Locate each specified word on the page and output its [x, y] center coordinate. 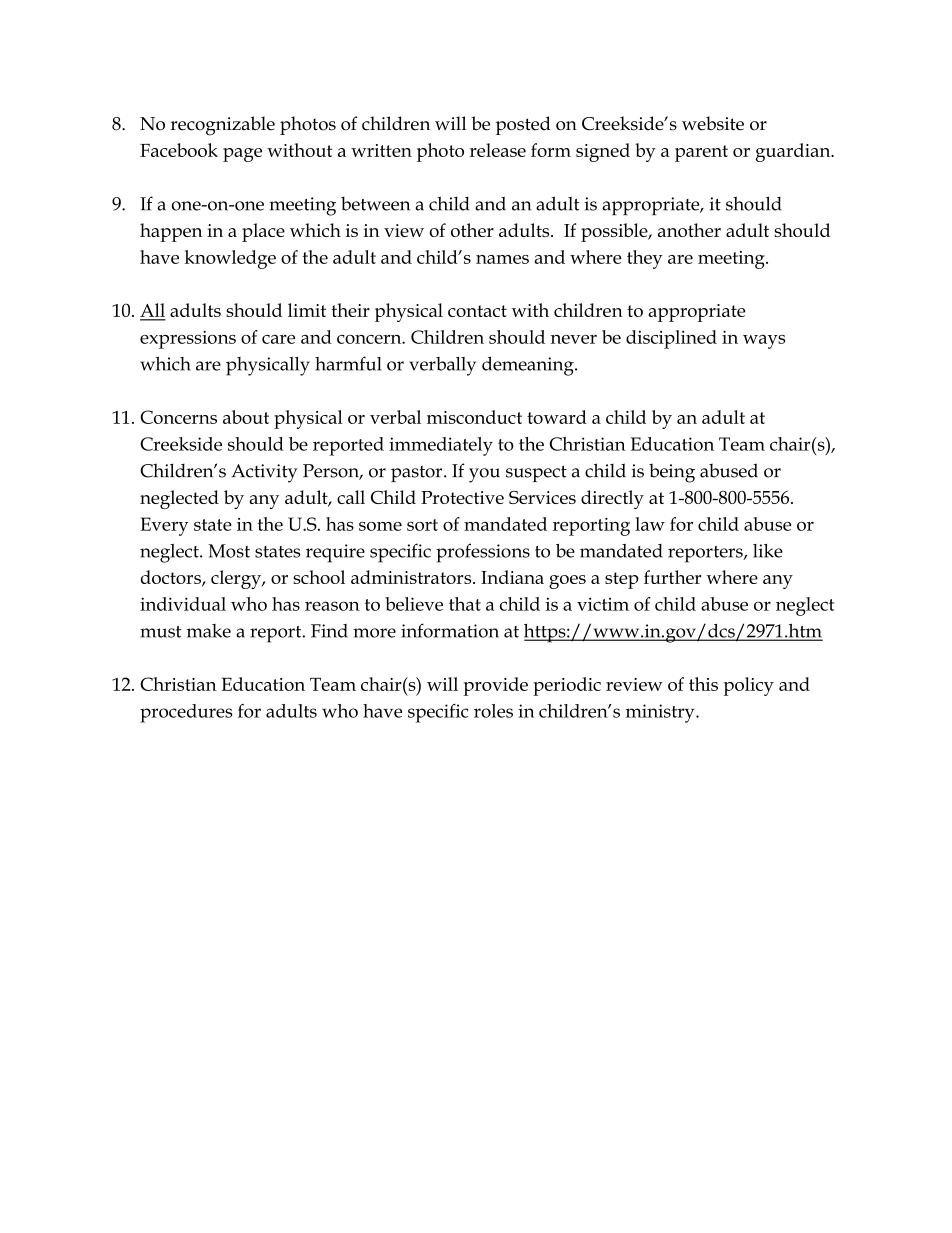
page [242, 155]
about [246, 417]
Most [229, 551]
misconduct [474, 417]
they [645, 259]
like [768, 551]
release [498, 150]
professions [483, 553]
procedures [186, 713]
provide [495, 686]
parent [701, 153]
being [672, 473]
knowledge [230, 259]
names [502, 259]
